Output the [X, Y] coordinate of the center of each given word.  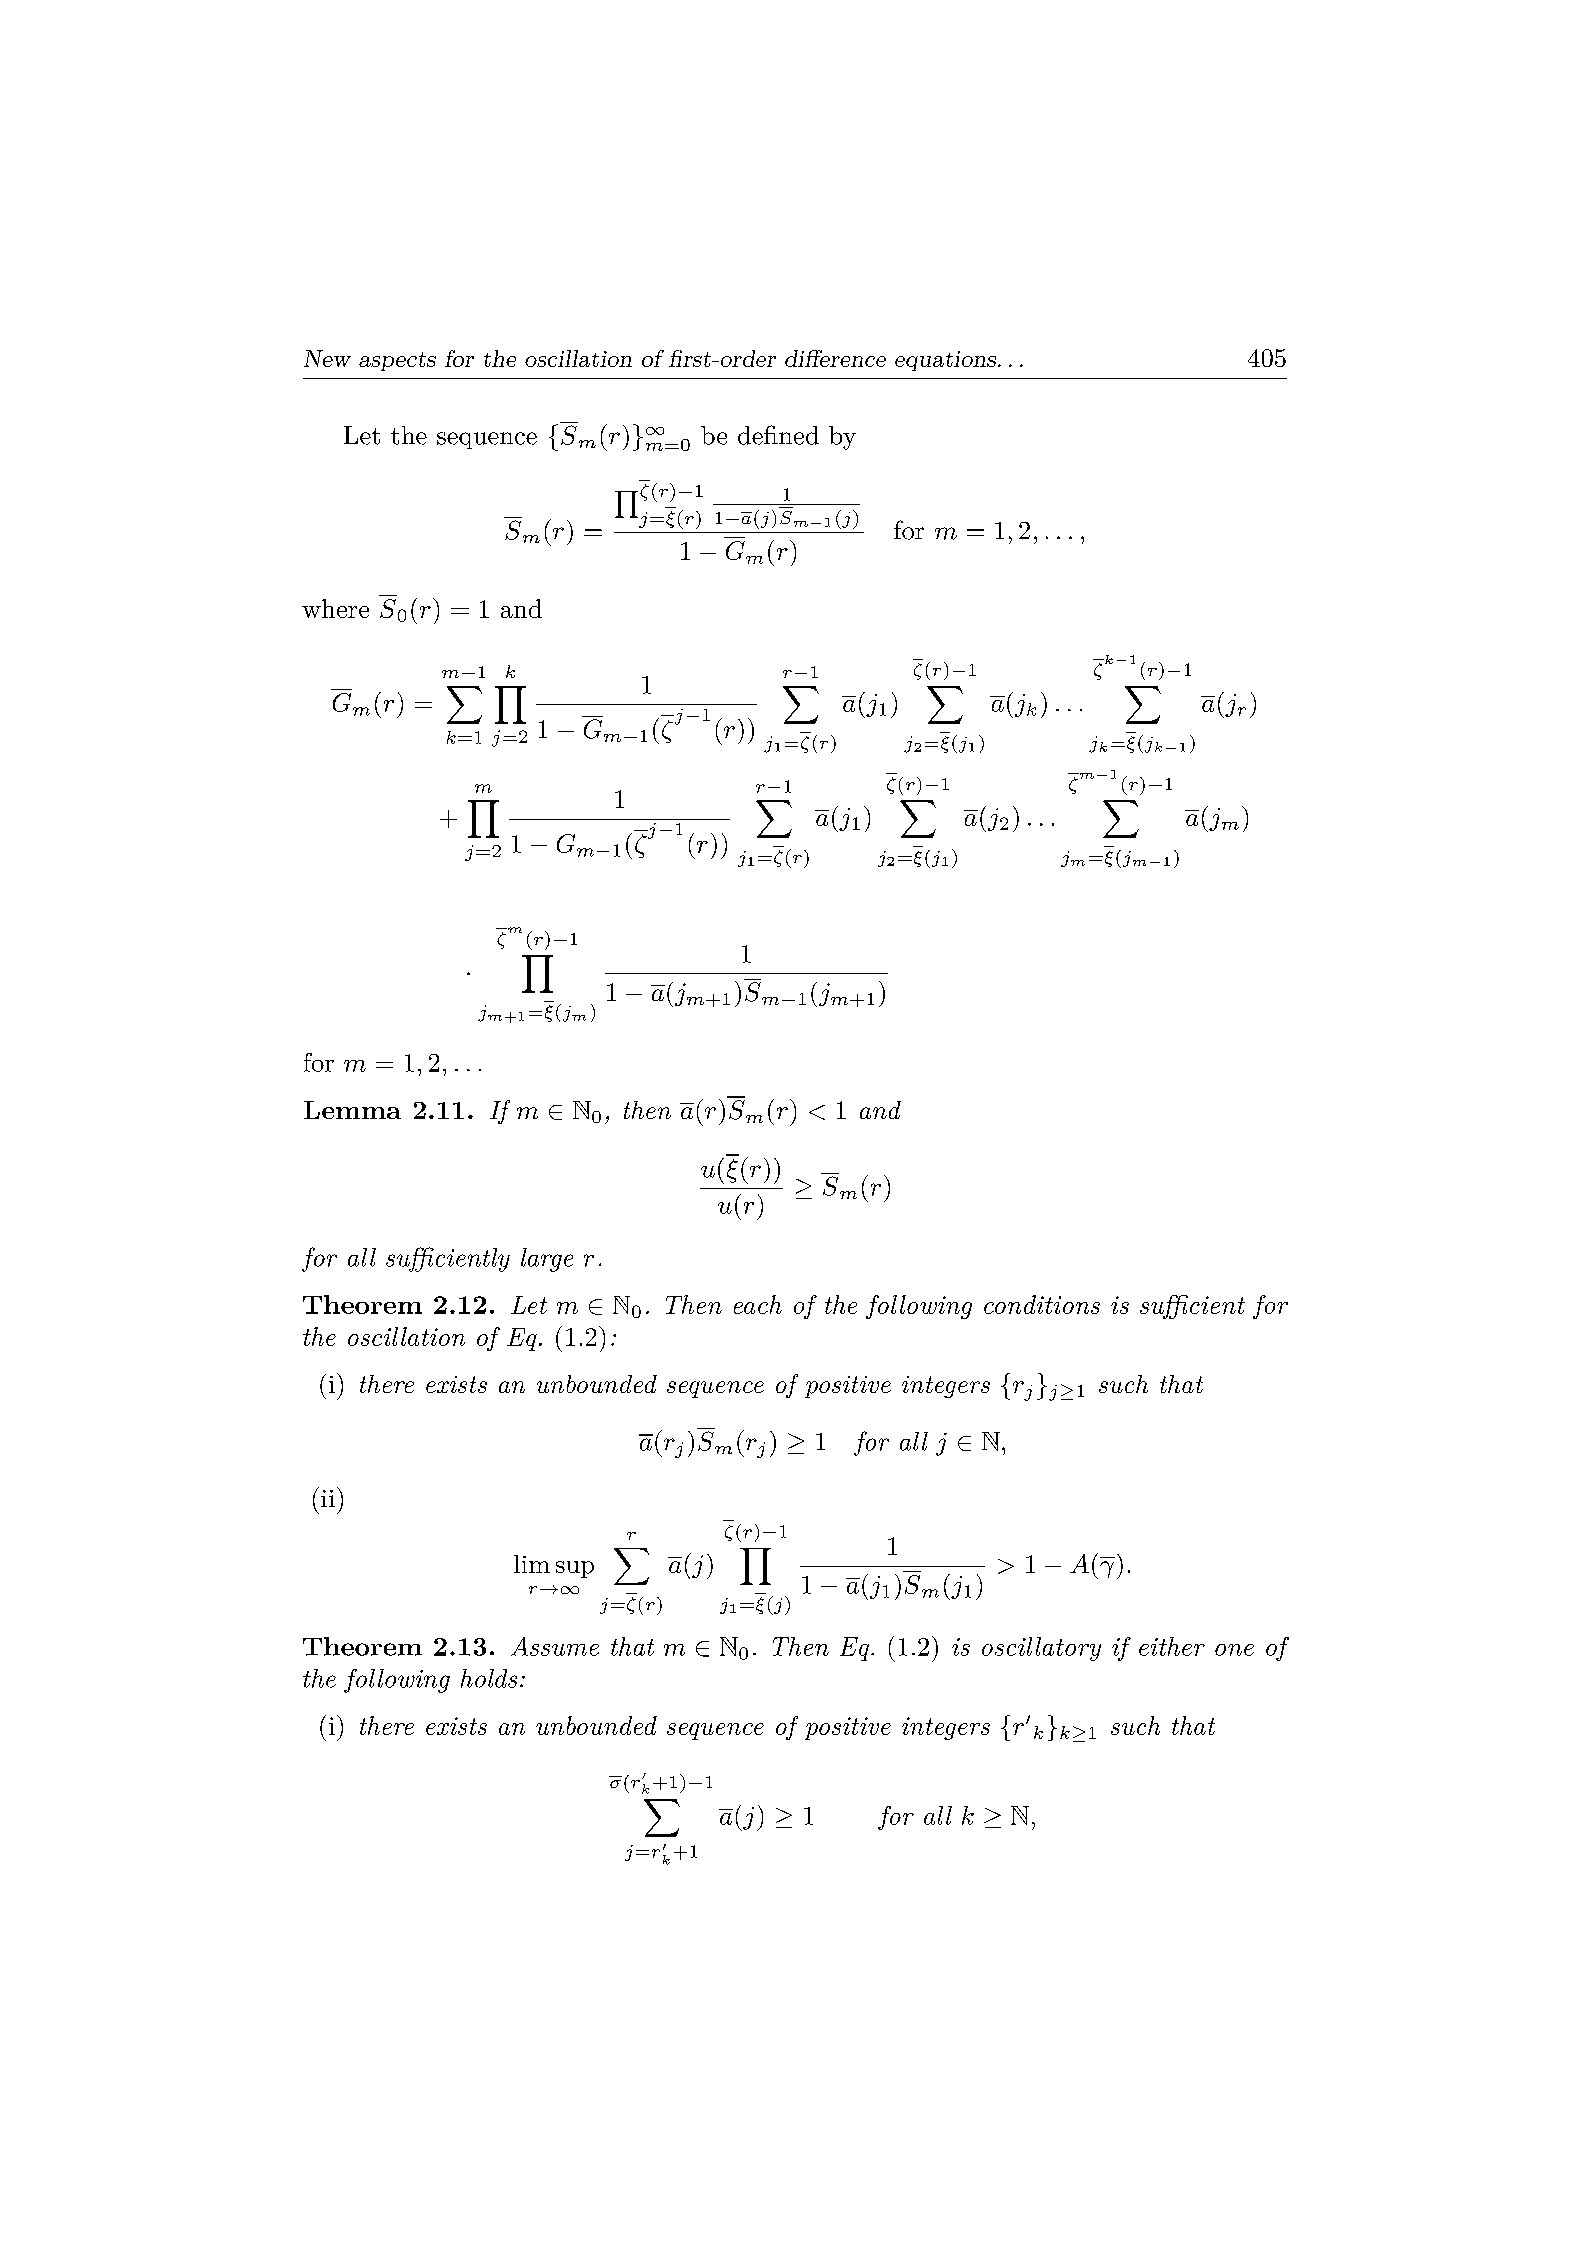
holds [489, 1678]
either [1172, 1646]
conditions [1042, 1304]
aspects [397, 361]
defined [778, 435]
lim [532, 1564]
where [335, 608]
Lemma [352, 1110]
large [547, 1260]
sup [575, 1569]
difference [835, 358]
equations [945, 361]
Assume [555, 1646]
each [758, 1304]
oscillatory [1041, 1649]
